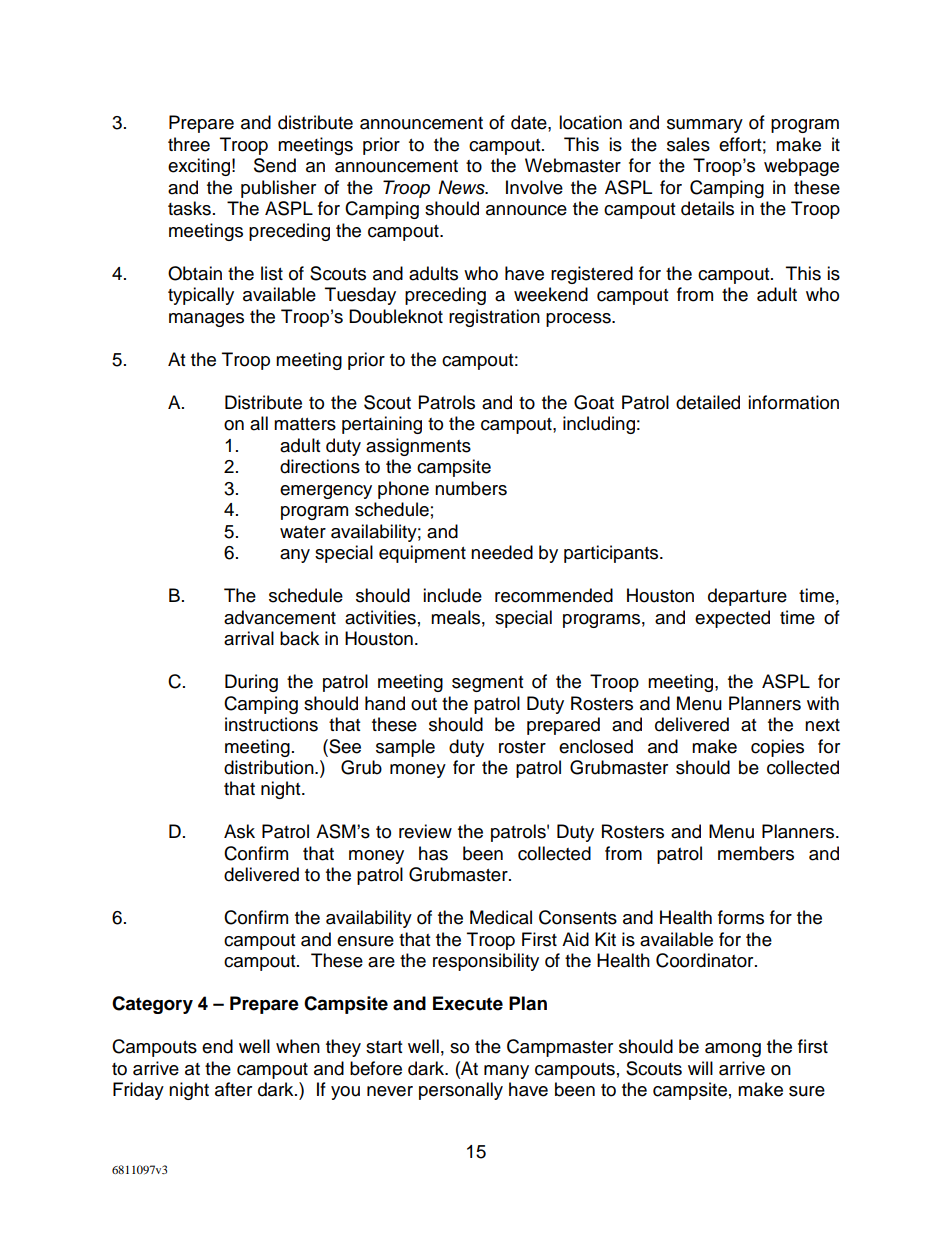 The width and height of the document is (952, 1233). Describe the element at coordinates (747, 597) in the document. I see `departure` at that location.
